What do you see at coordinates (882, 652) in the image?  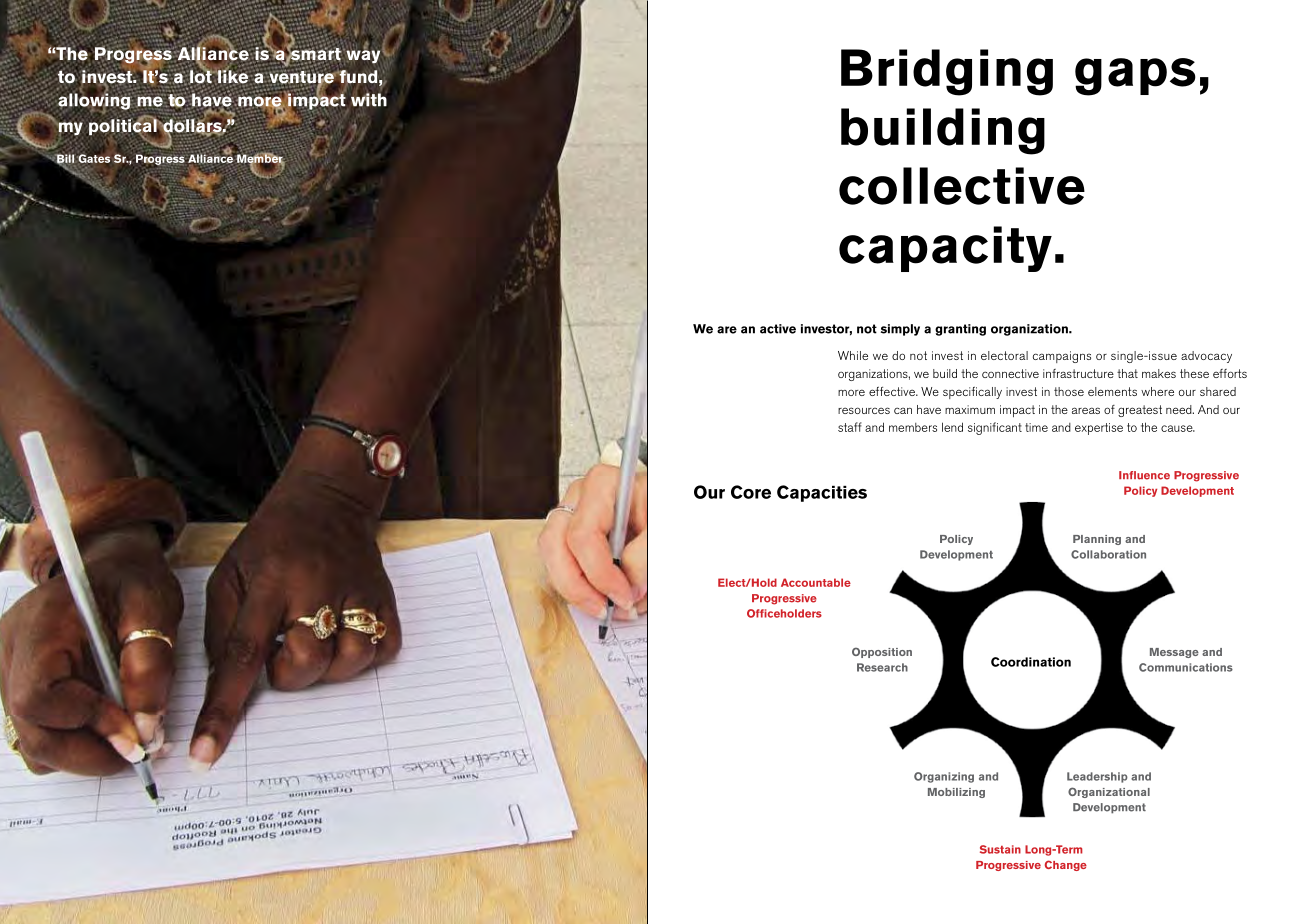 I see `Opposition` at bounding box center [882, 652].
